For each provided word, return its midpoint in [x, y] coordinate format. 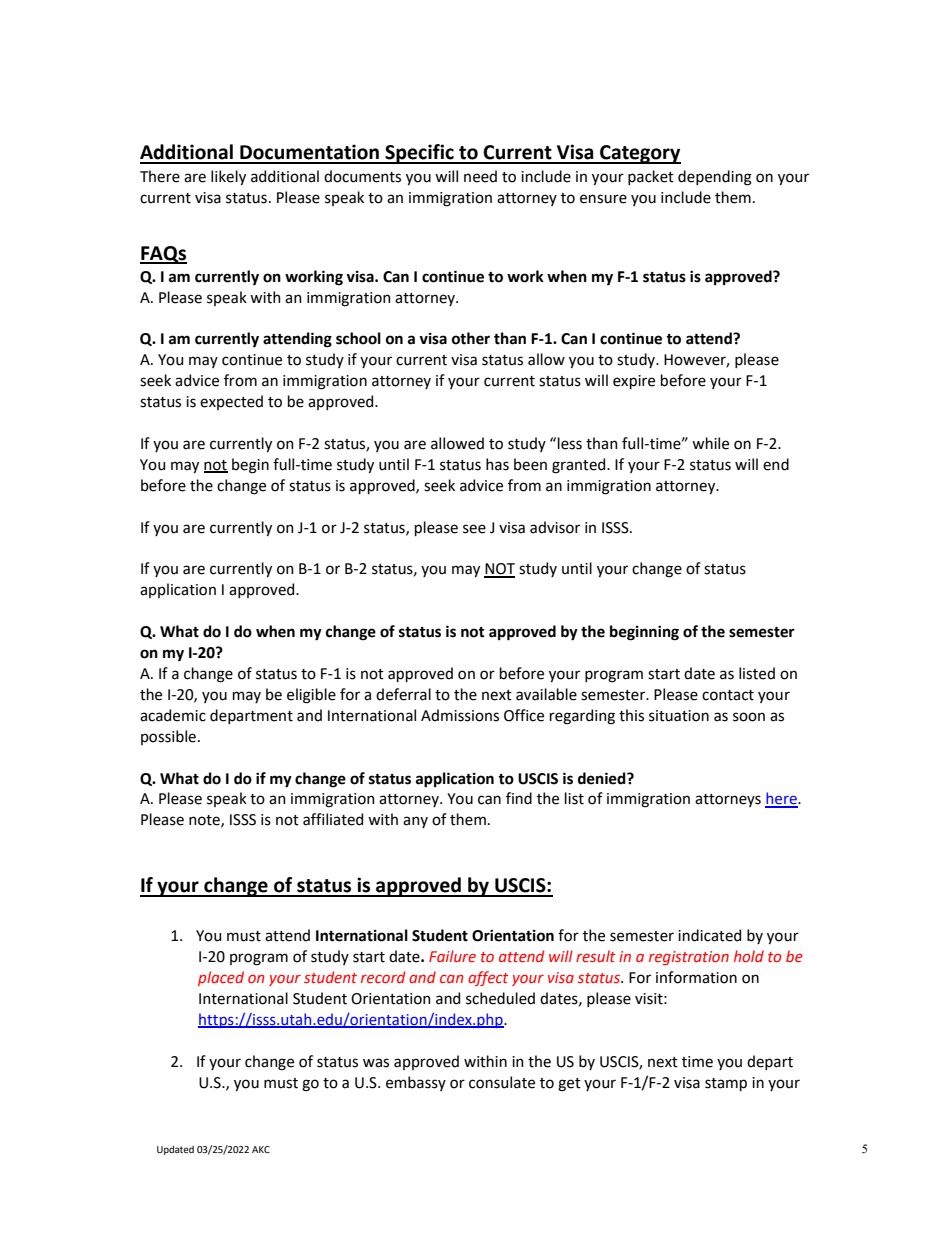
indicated [709, 935]
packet [651, 177]
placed [221, 978]
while [710, 443]
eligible [311, 696]
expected [231, 402]
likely [228, 177]
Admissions [460, 715]
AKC [261, 1149]
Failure [452, 956]
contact [728, 695]
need [480, 176]
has [497, 464]
